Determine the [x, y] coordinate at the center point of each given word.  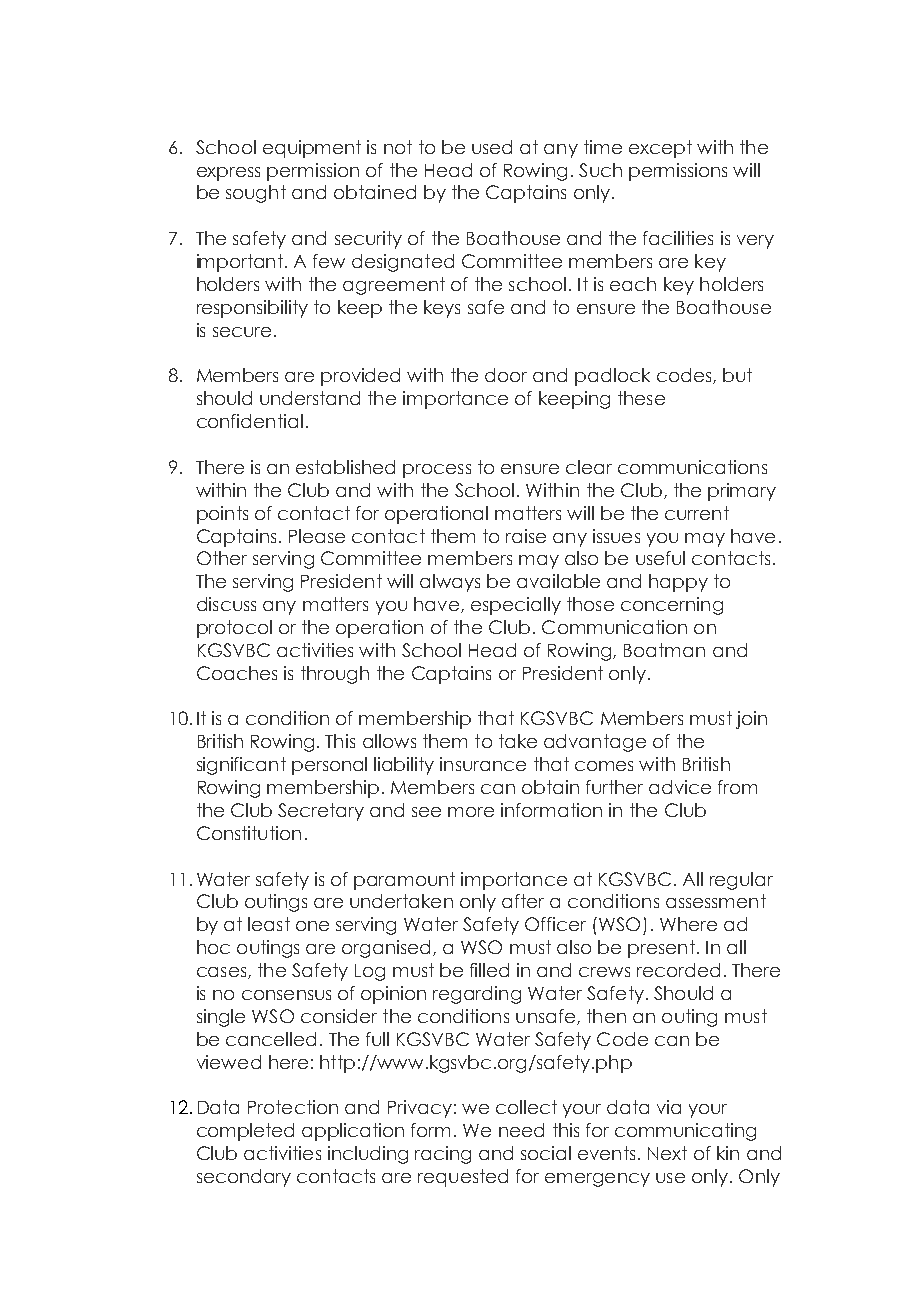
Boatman [664, 650]
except [660, 149]
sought [256, 194]
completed [245, 1132]
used [492, 147]
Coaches [237, 673]
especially [516, 606]
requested [463, 1178]
